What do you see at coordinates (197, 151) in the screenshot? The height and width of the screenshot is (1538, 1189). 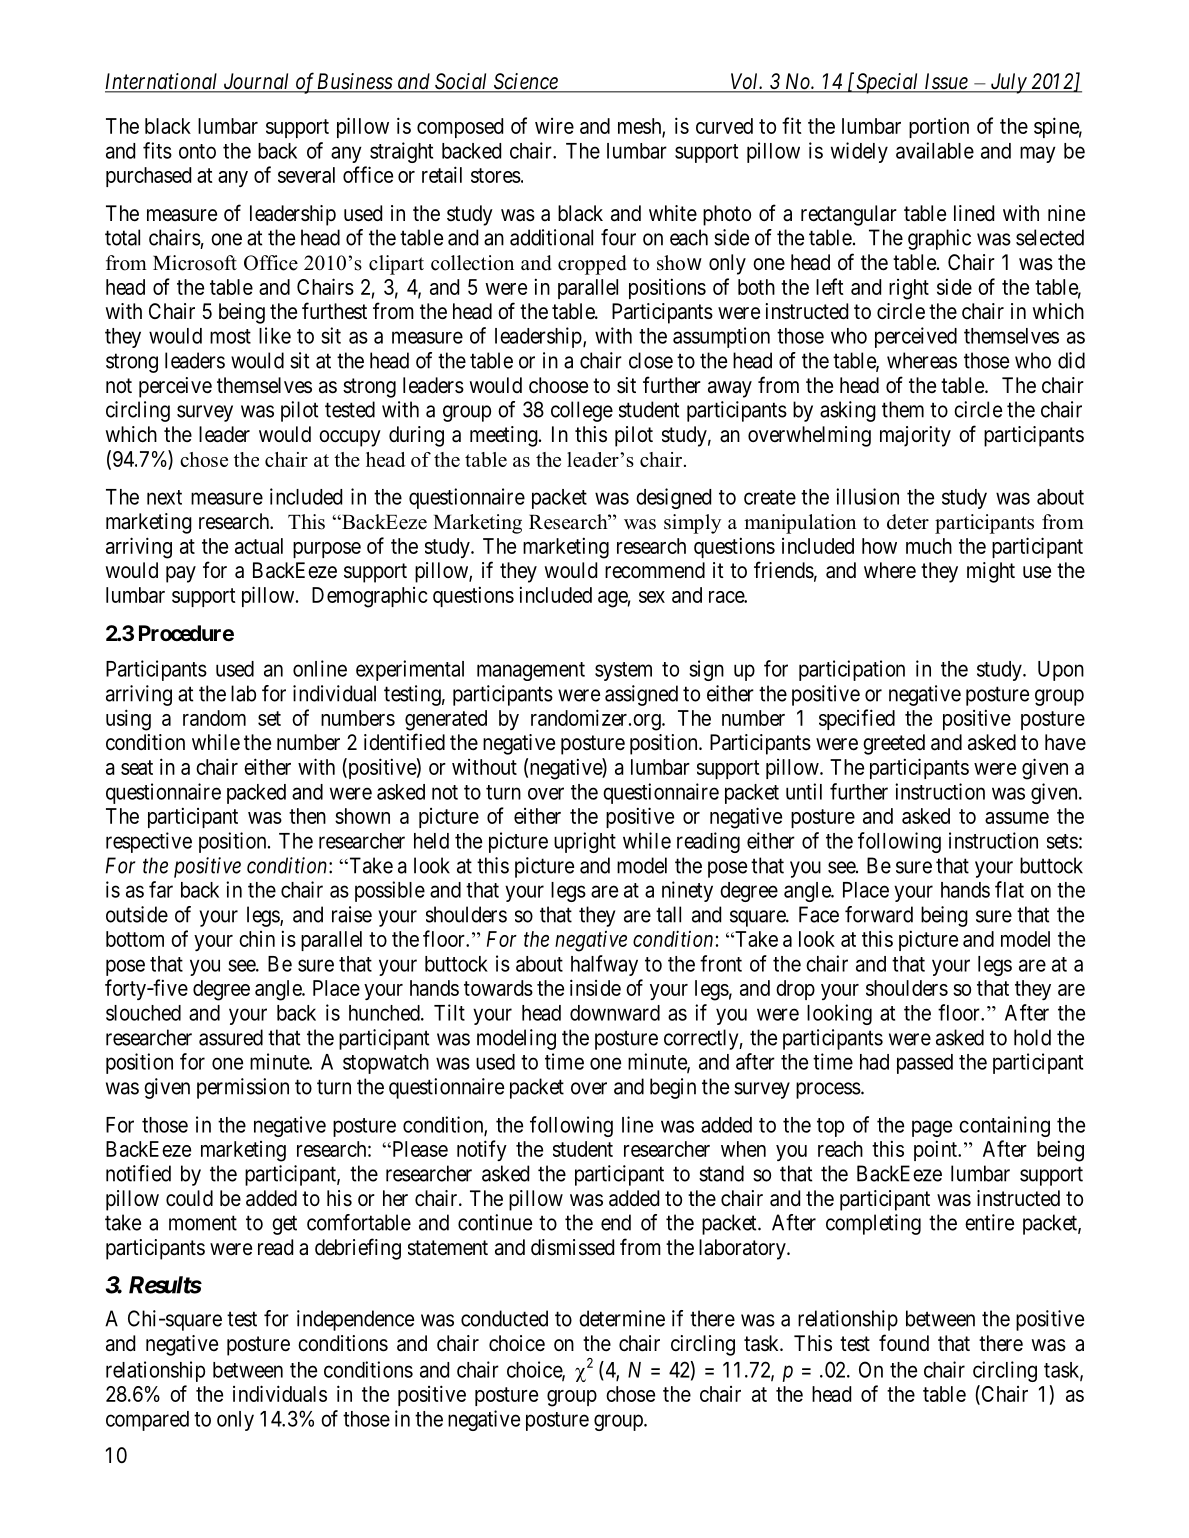 I see `onto` at bounding box center [197, 151].
